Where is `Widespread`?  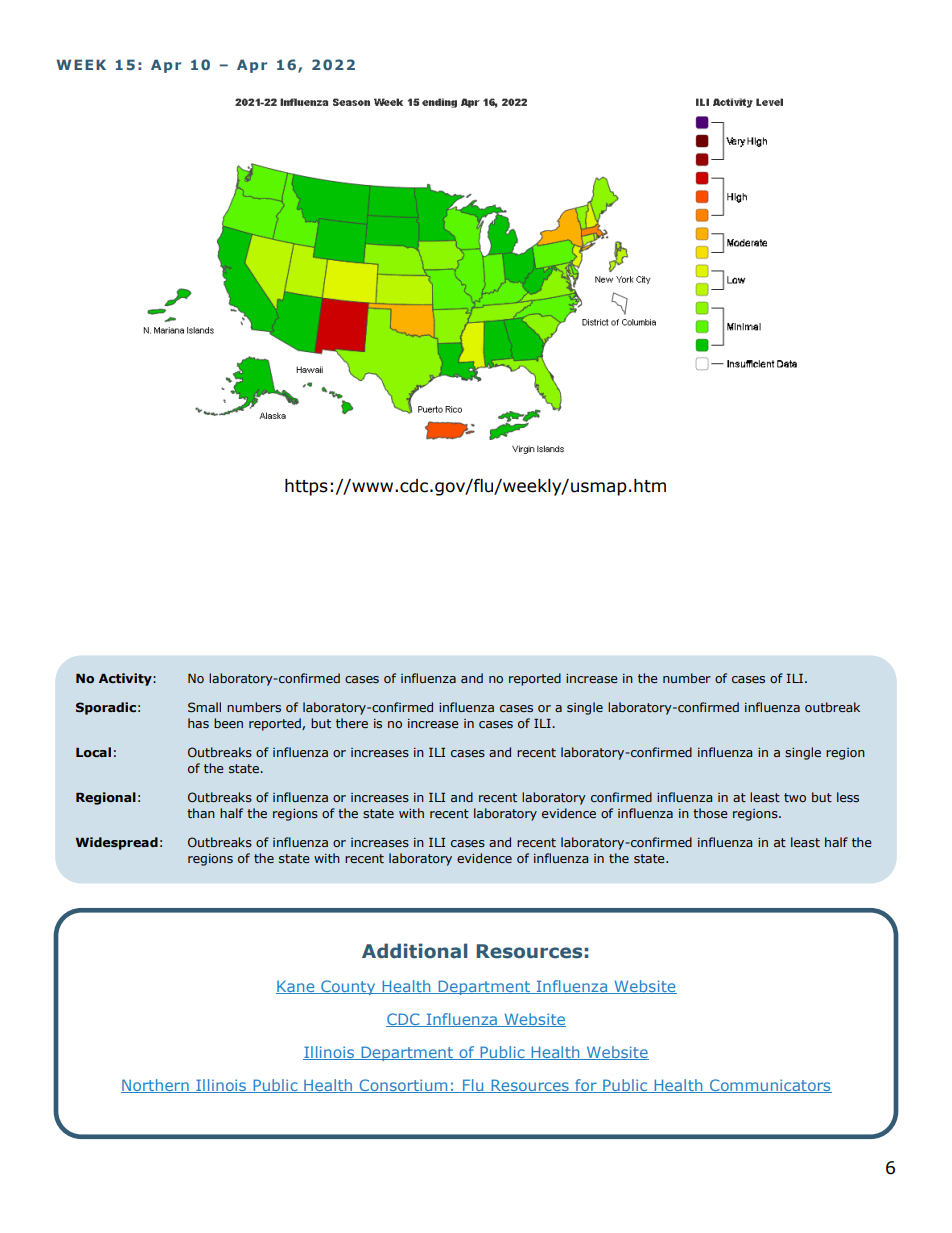 Widespread is located at coordinates (117, 843).
